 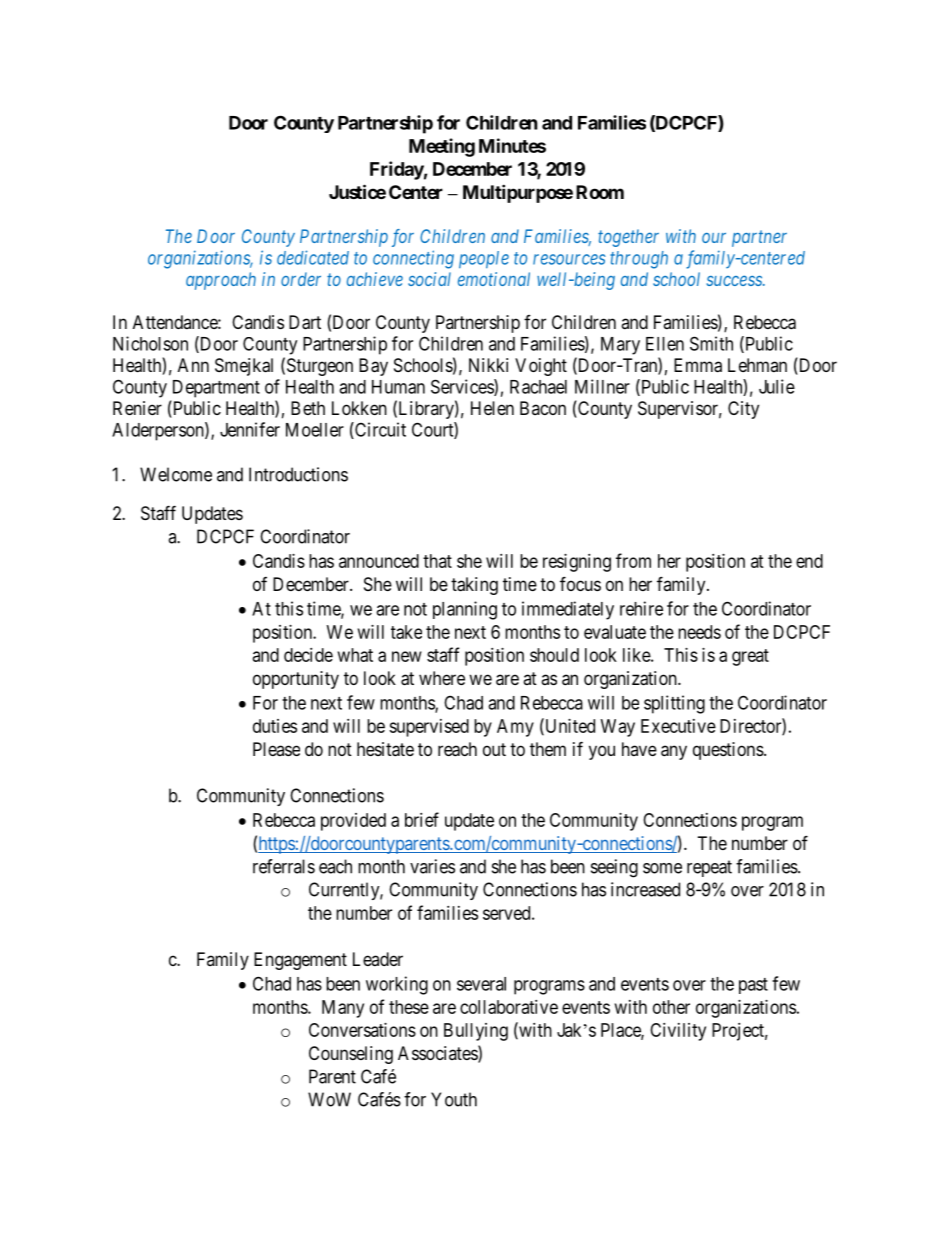 What do you see at coordinates (454, 1099) in the image?
I see `Youth` at bounding box center [454, 1099].
